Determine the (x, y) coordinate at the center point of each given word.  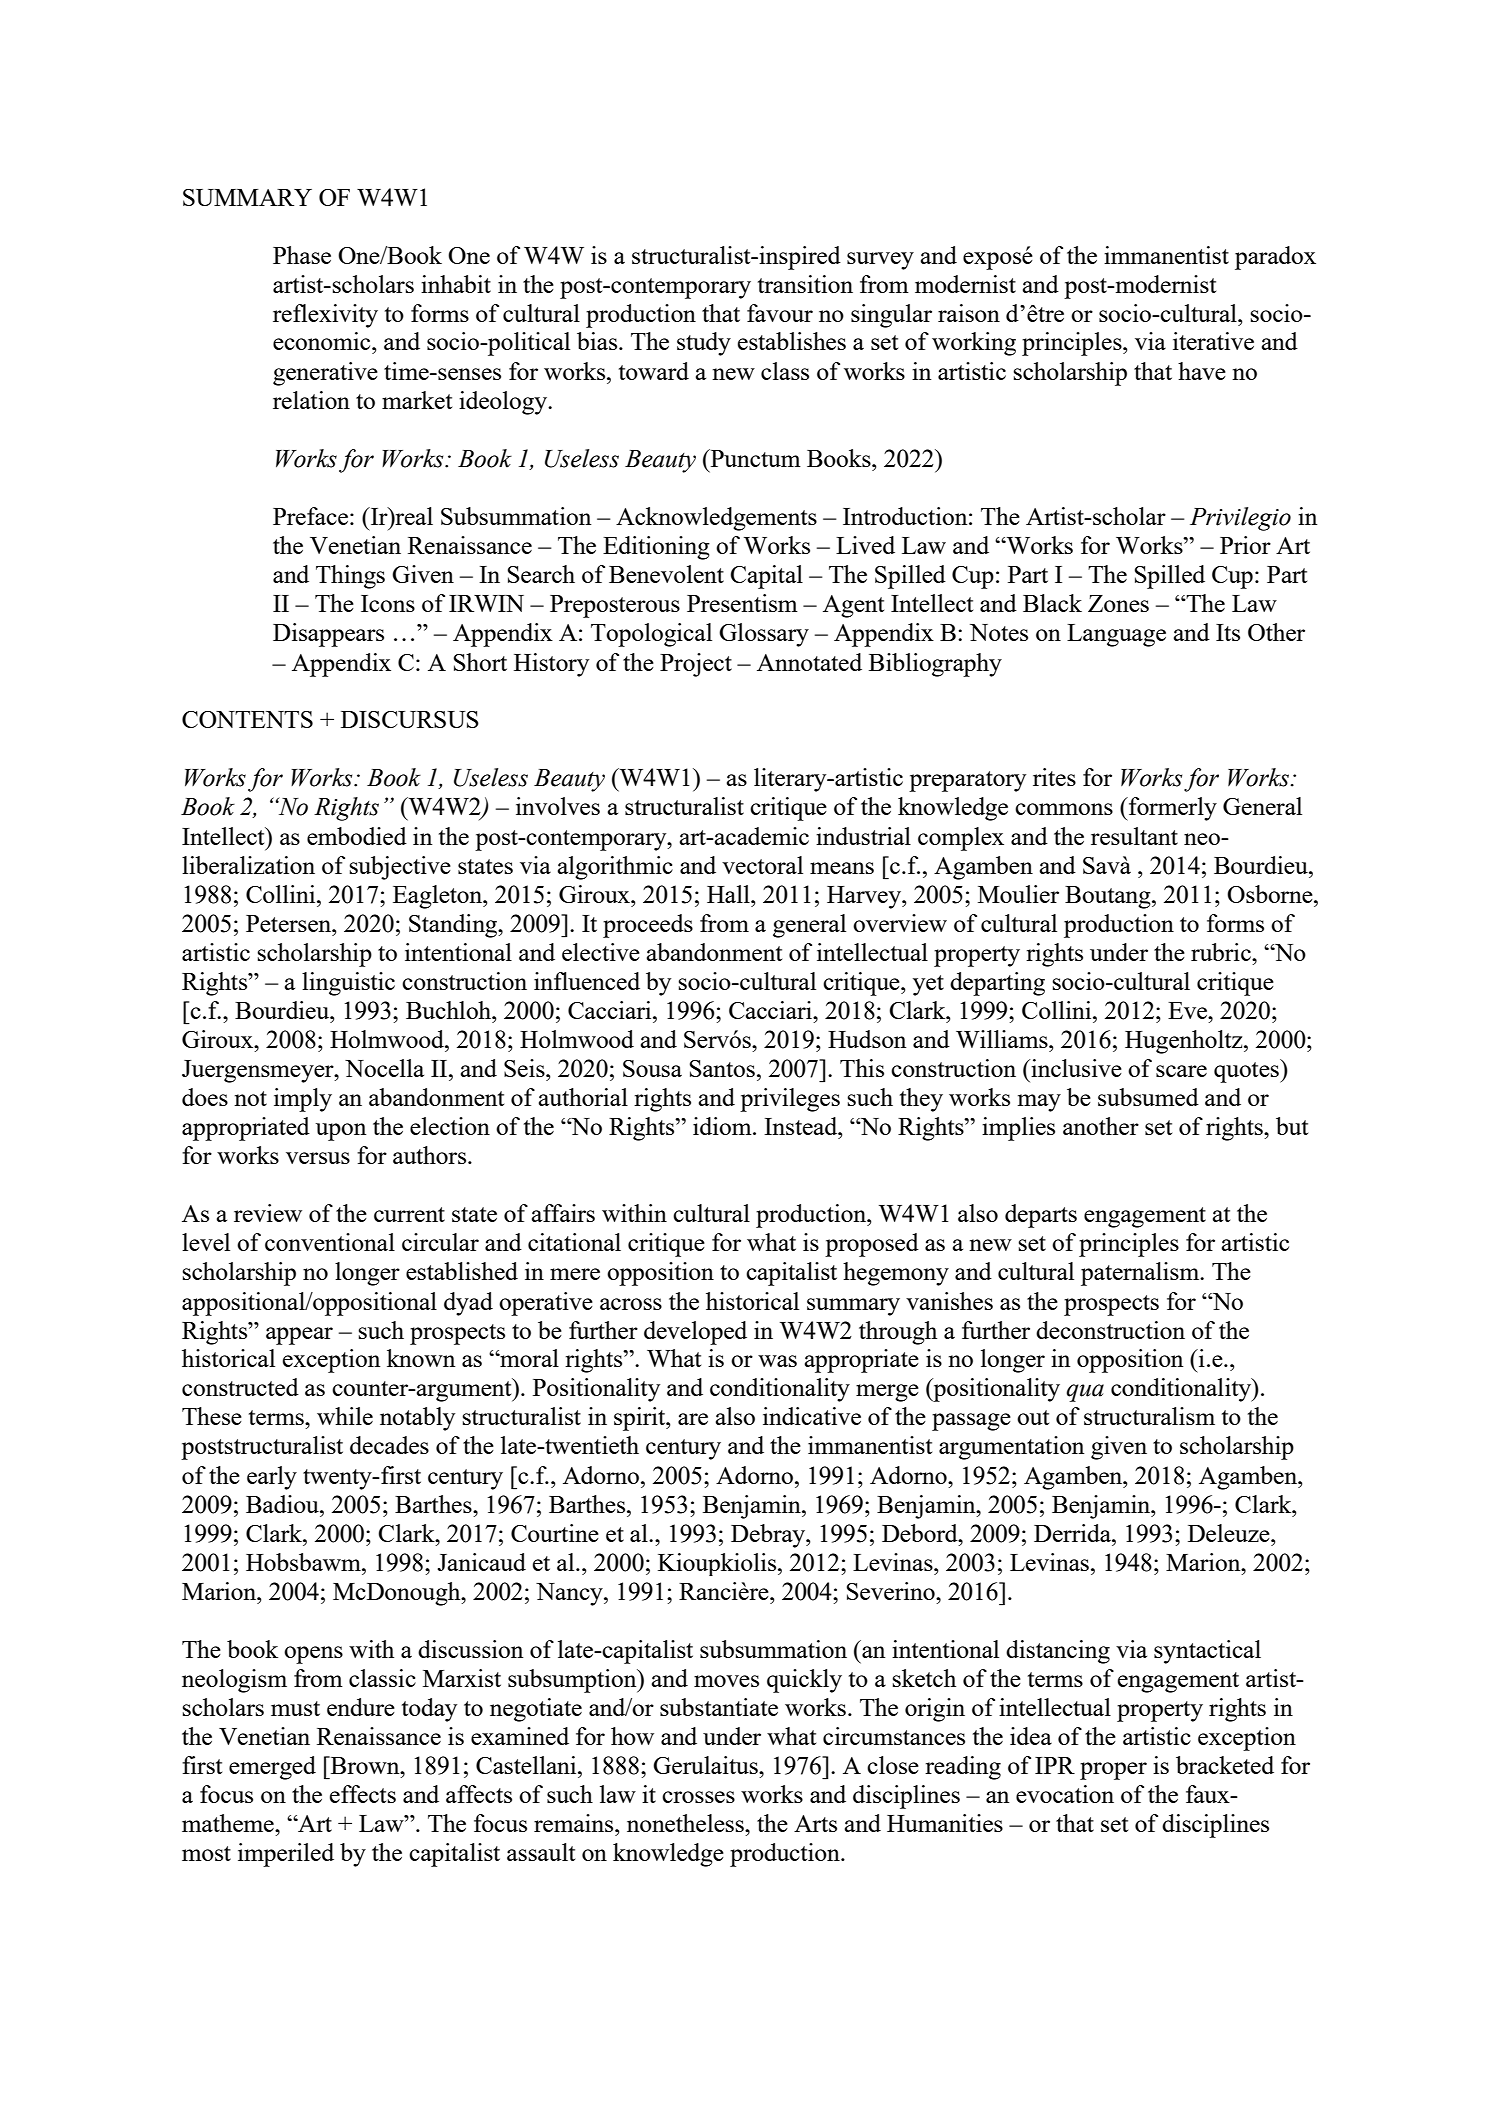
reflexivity (325, 316)
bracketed (1225, 1765)
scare (1181, 1071)
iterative (1213, 341)
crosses (698, 1797)
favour (780, 313)
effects (363, 1794)
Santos (722, 1068)
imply (303, 1100)
